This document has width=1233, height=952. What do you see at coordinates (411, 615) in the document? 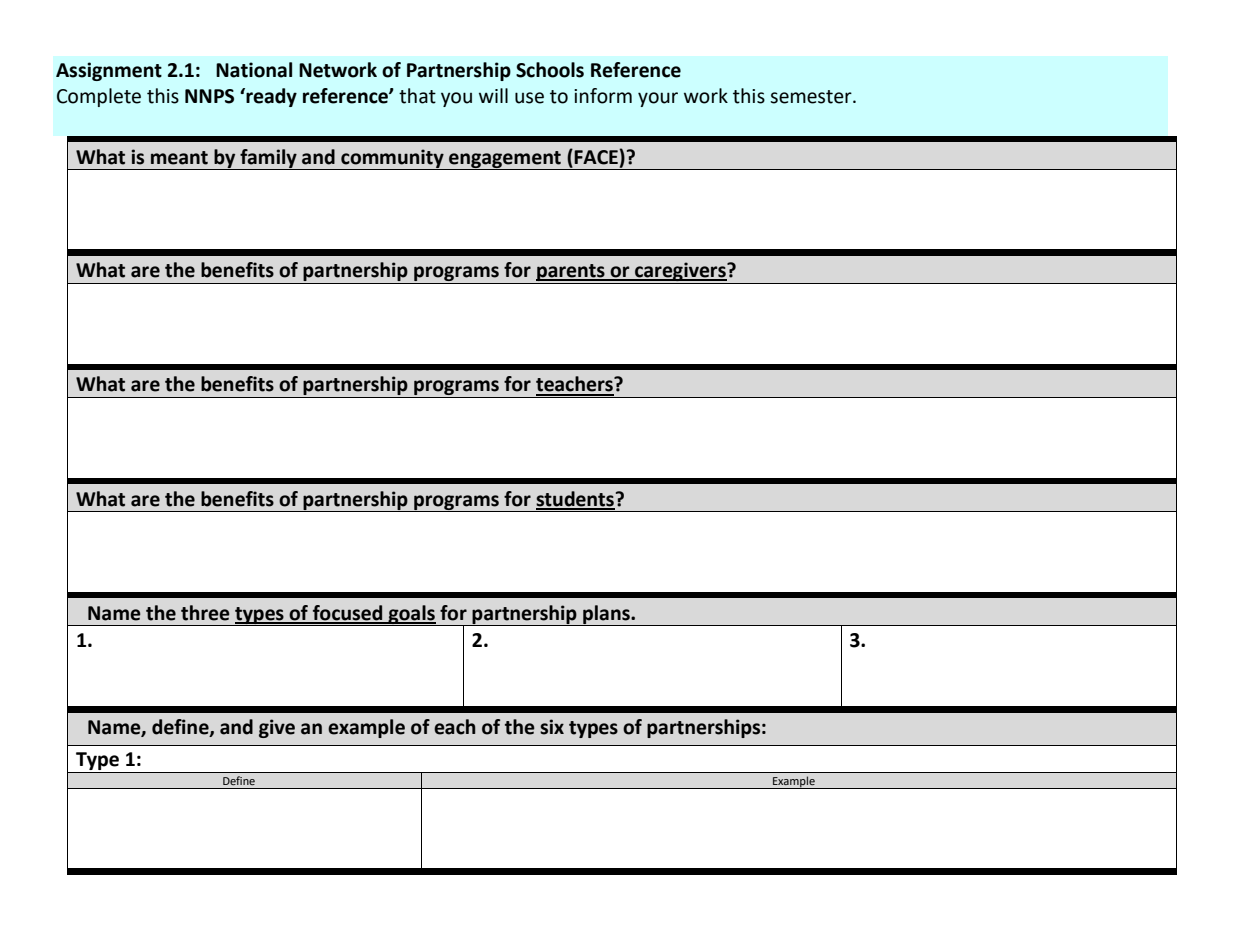
I see `goals` at bounding box center [411, 615].
